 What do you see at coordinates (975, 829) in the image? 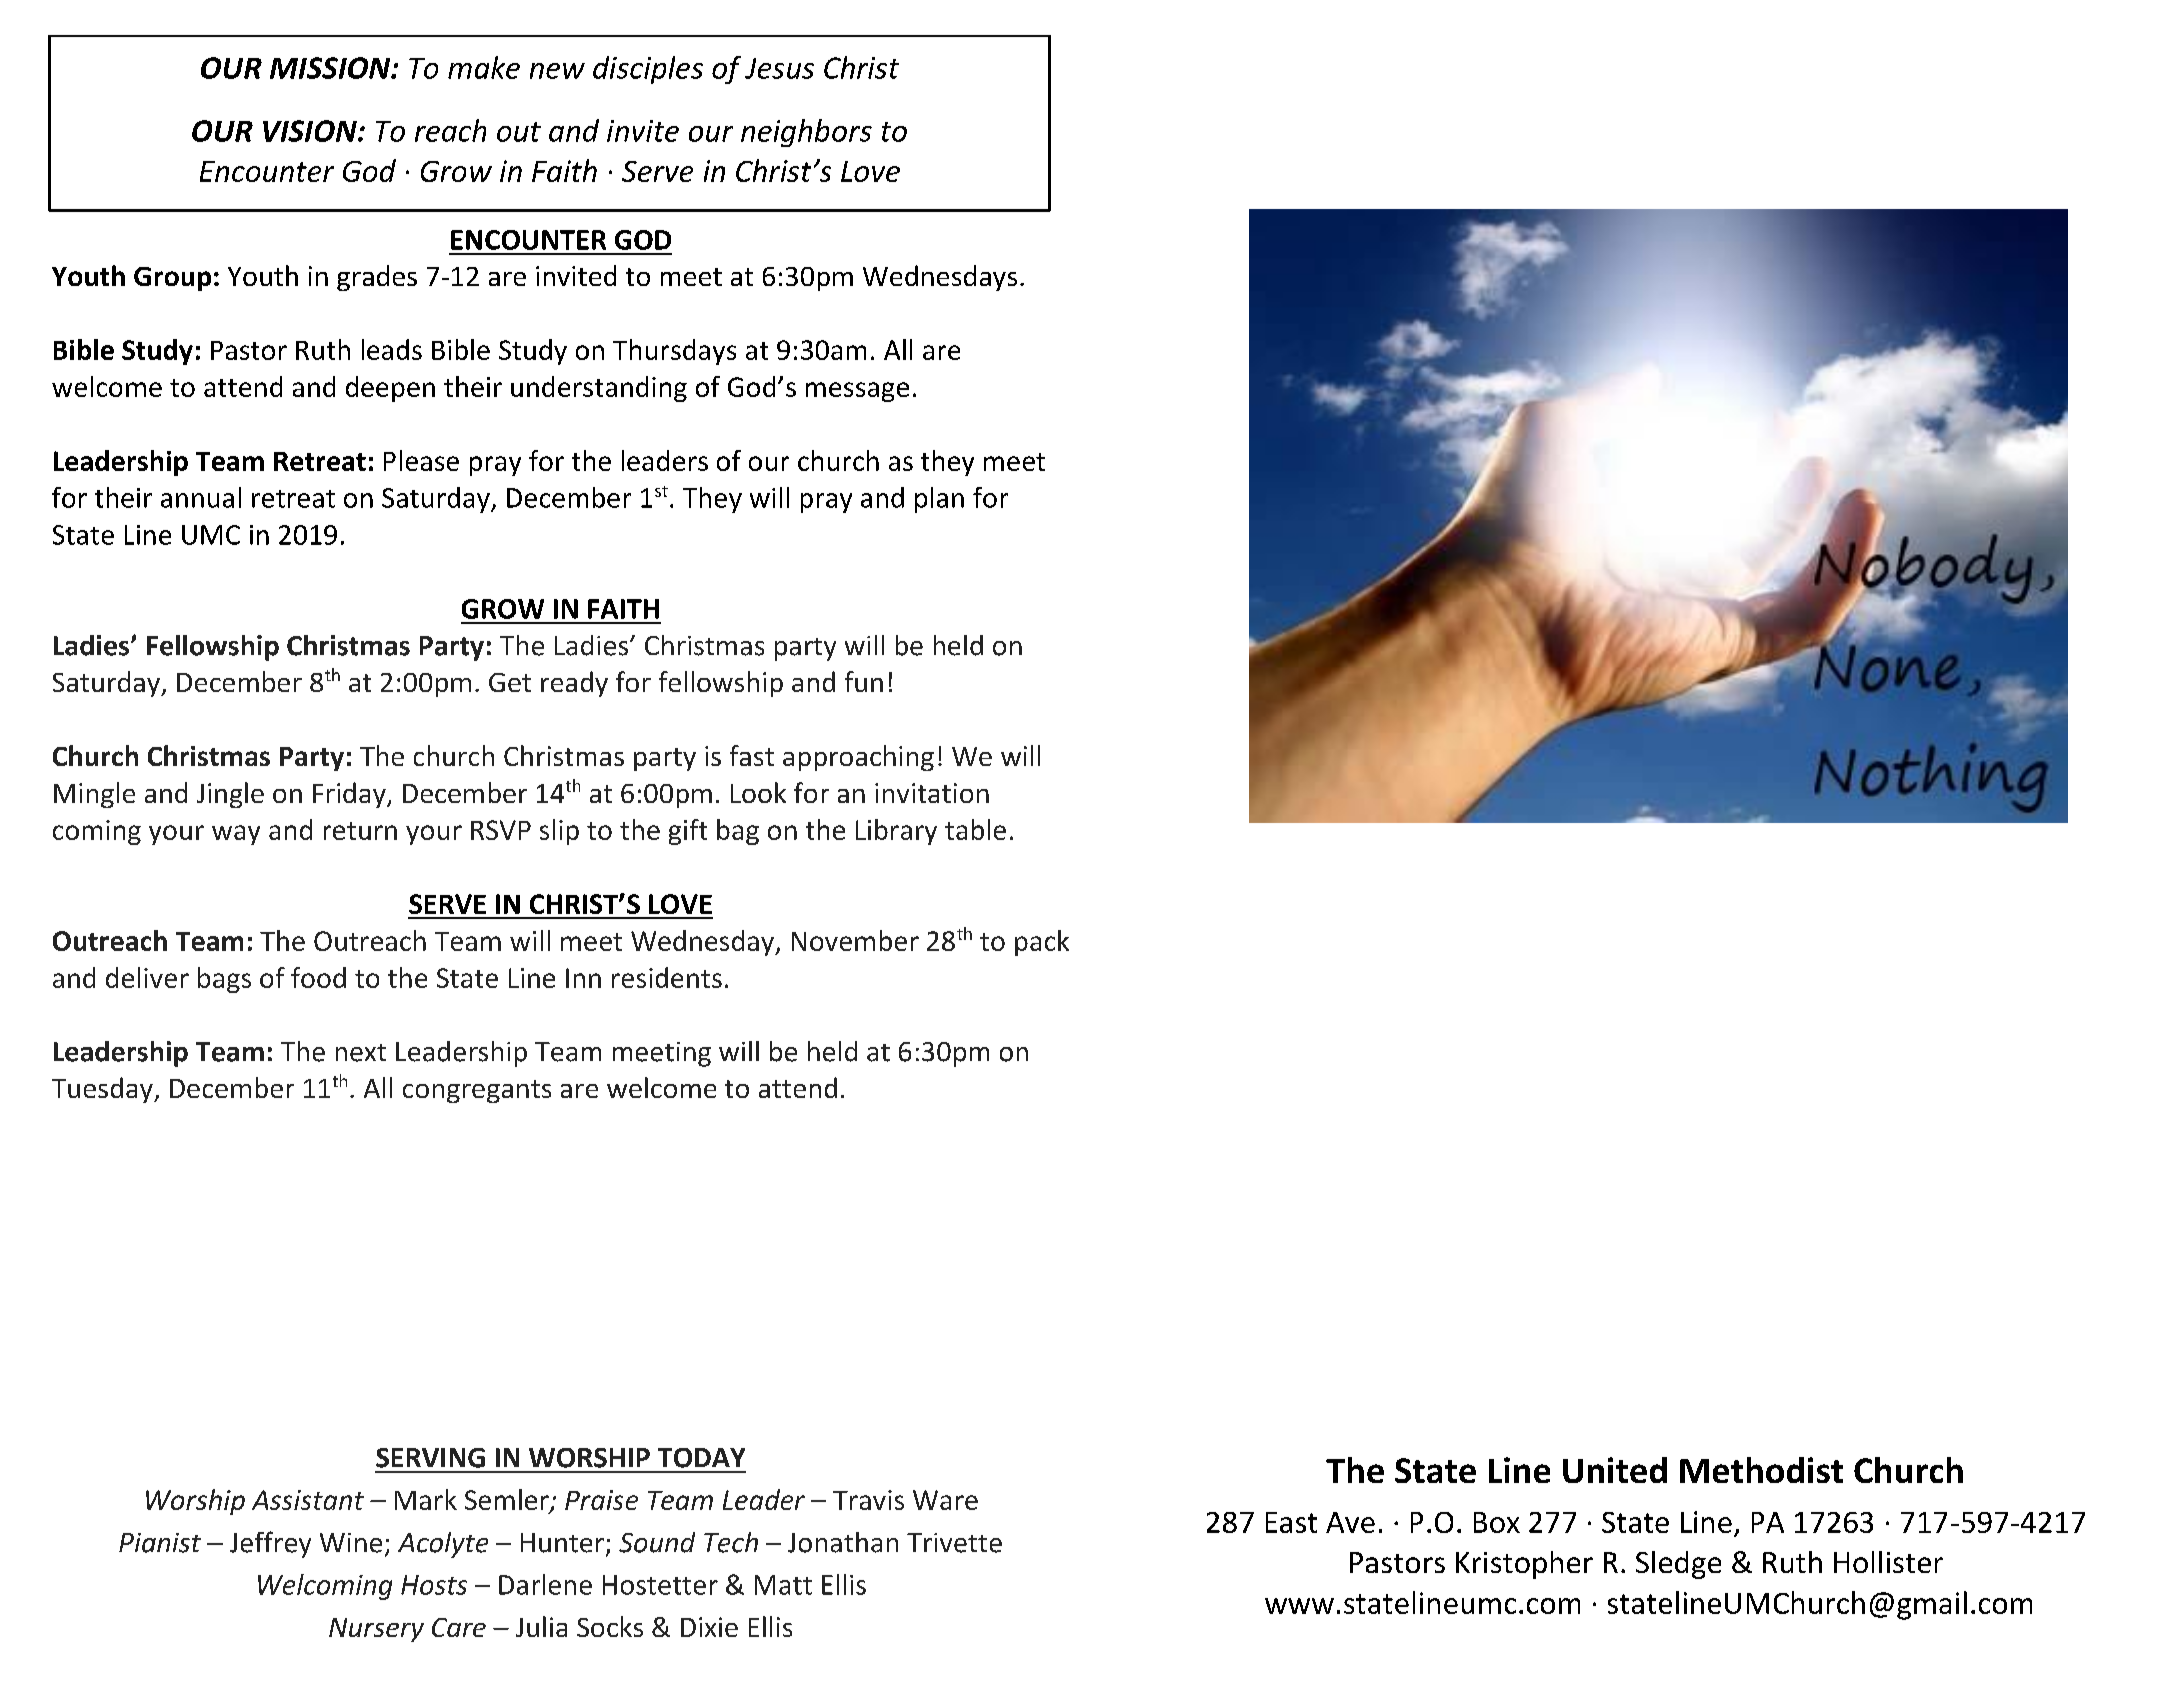
I see `table` at bounding box center [975, 829].
